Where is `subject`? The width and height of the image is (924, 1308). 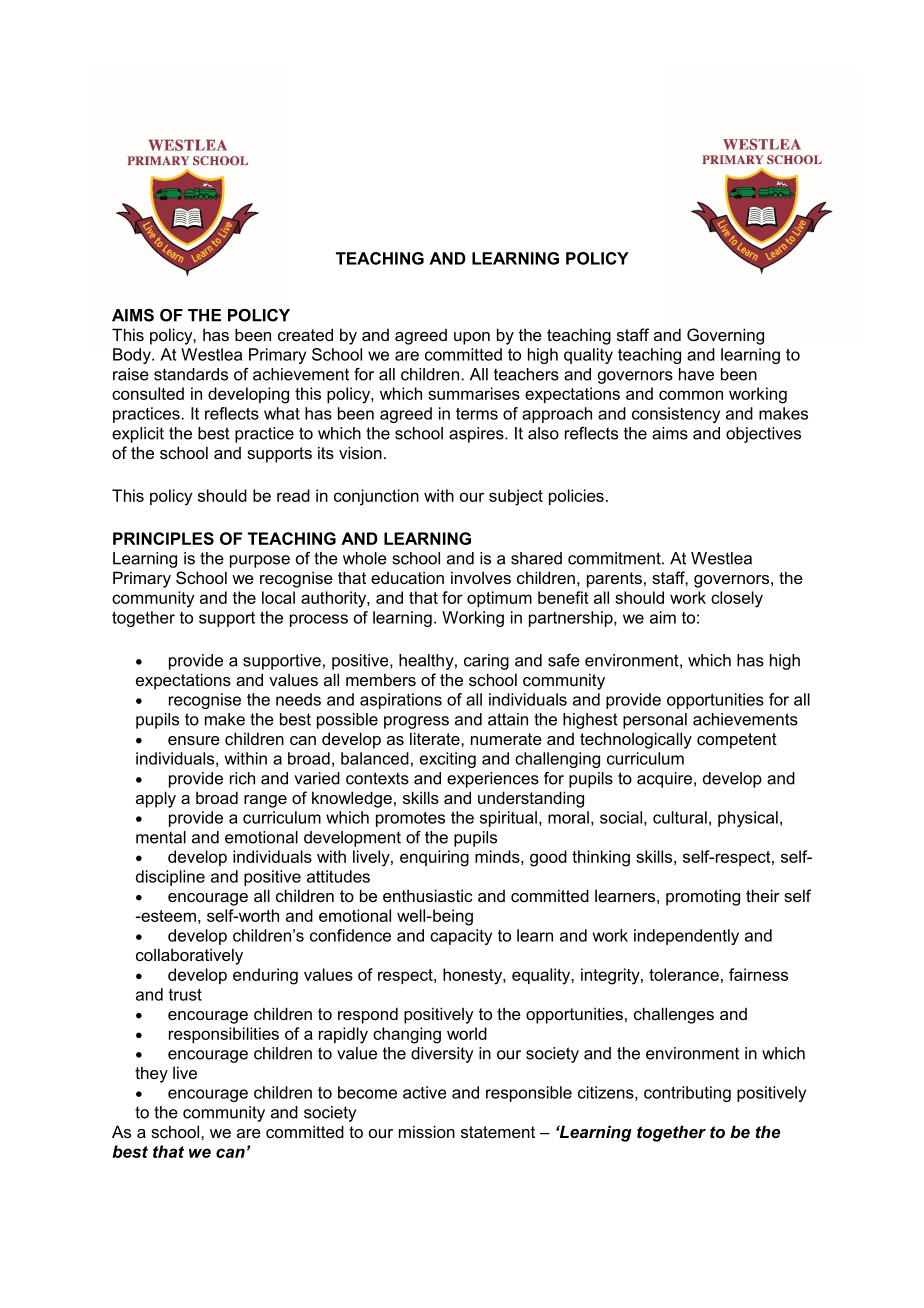
subject is located at coordinates (516, 497).
